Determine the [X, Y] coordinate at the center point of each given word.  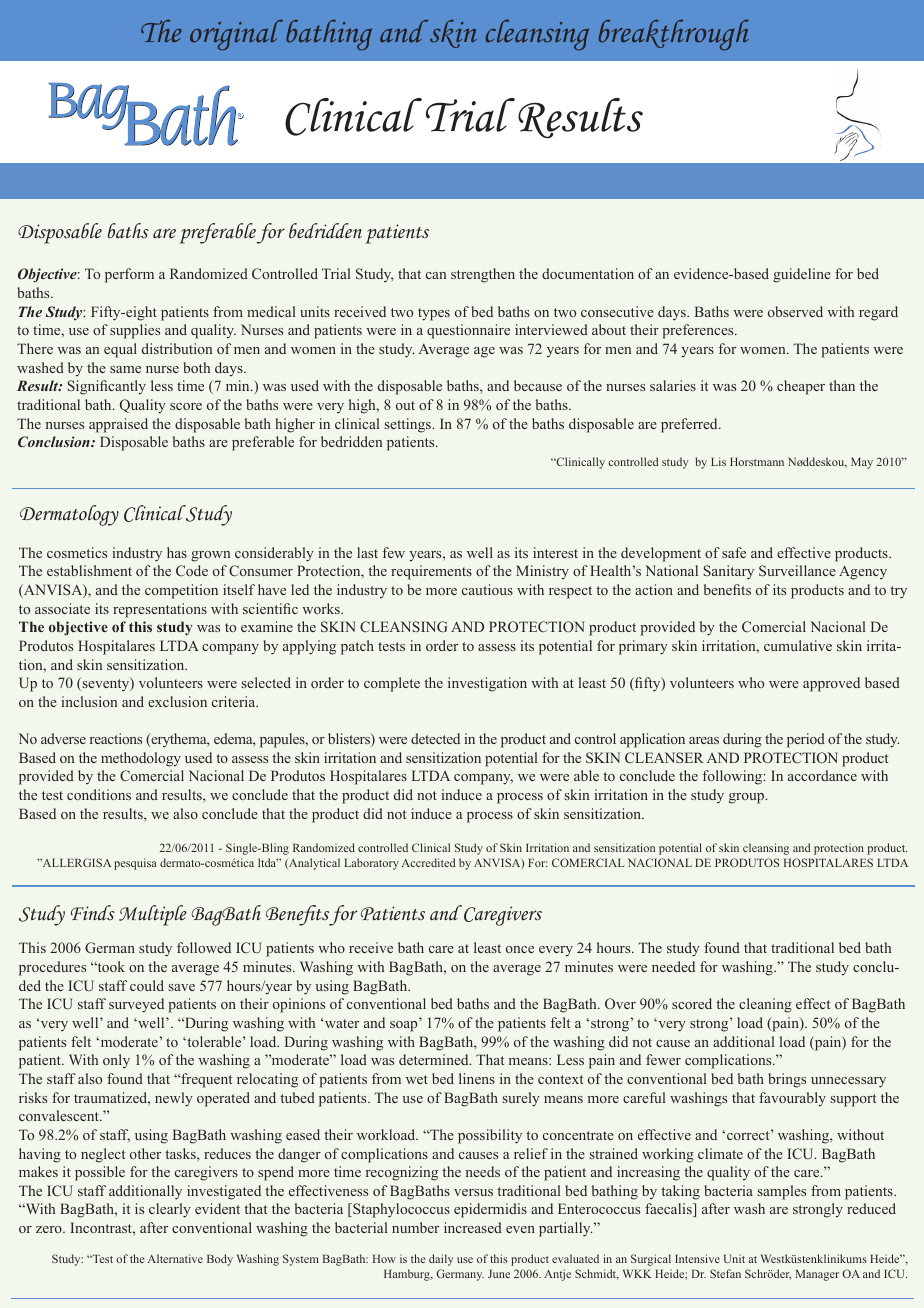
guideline [802, 275]
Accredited [428, 862]
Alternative [175, 1258]
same [125, 369]
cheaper [801, 387]
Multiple [153, 915]
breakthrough [674, 35]
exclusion [177, 701]
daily [441, 1260]
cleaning [765, 1005]
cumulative [798, 645]
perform [129, 275]
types [434, 314]
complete [392, 684]
